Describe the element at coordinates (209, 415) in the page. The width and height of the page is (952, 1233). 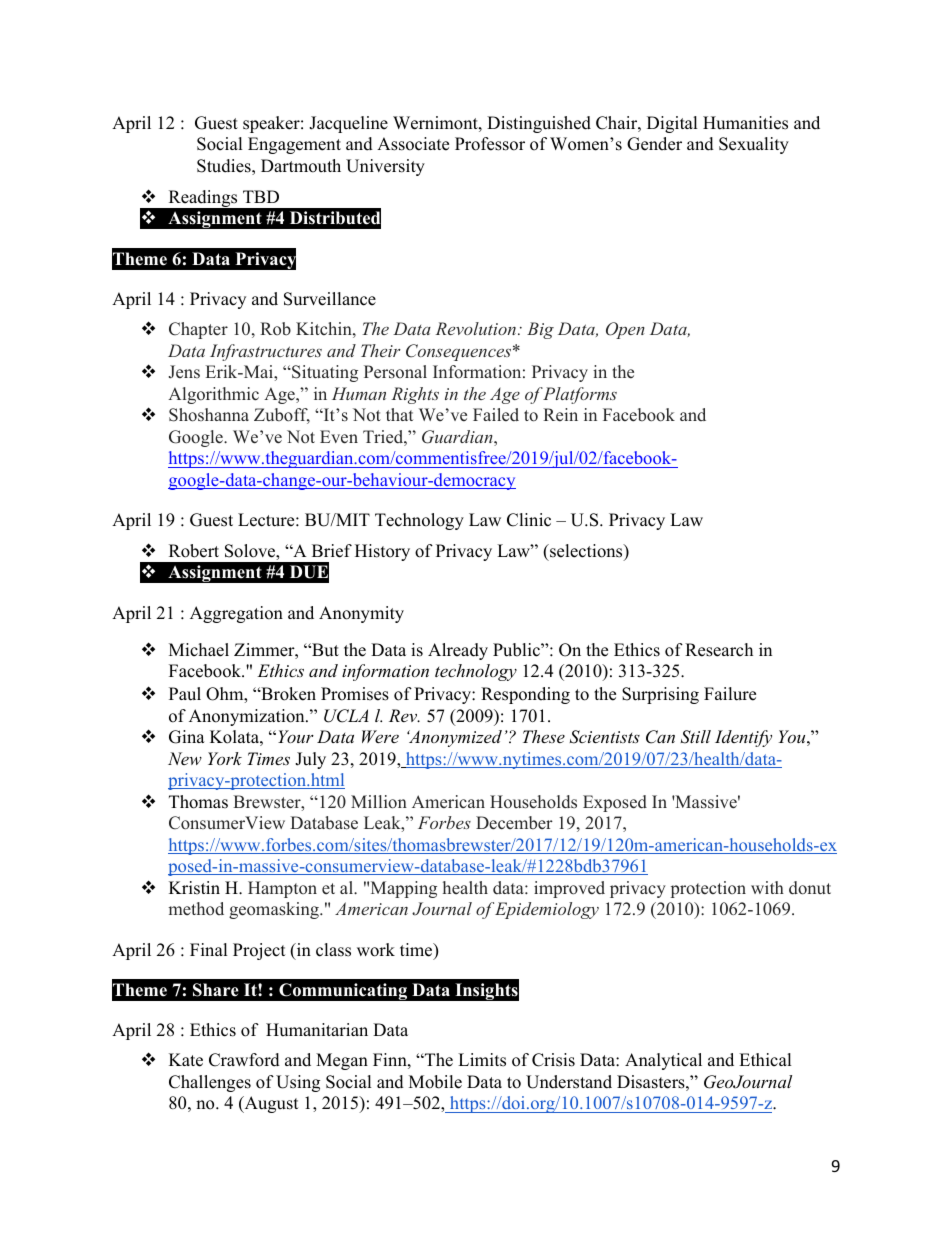
I see `Shoshanna` at that location.
